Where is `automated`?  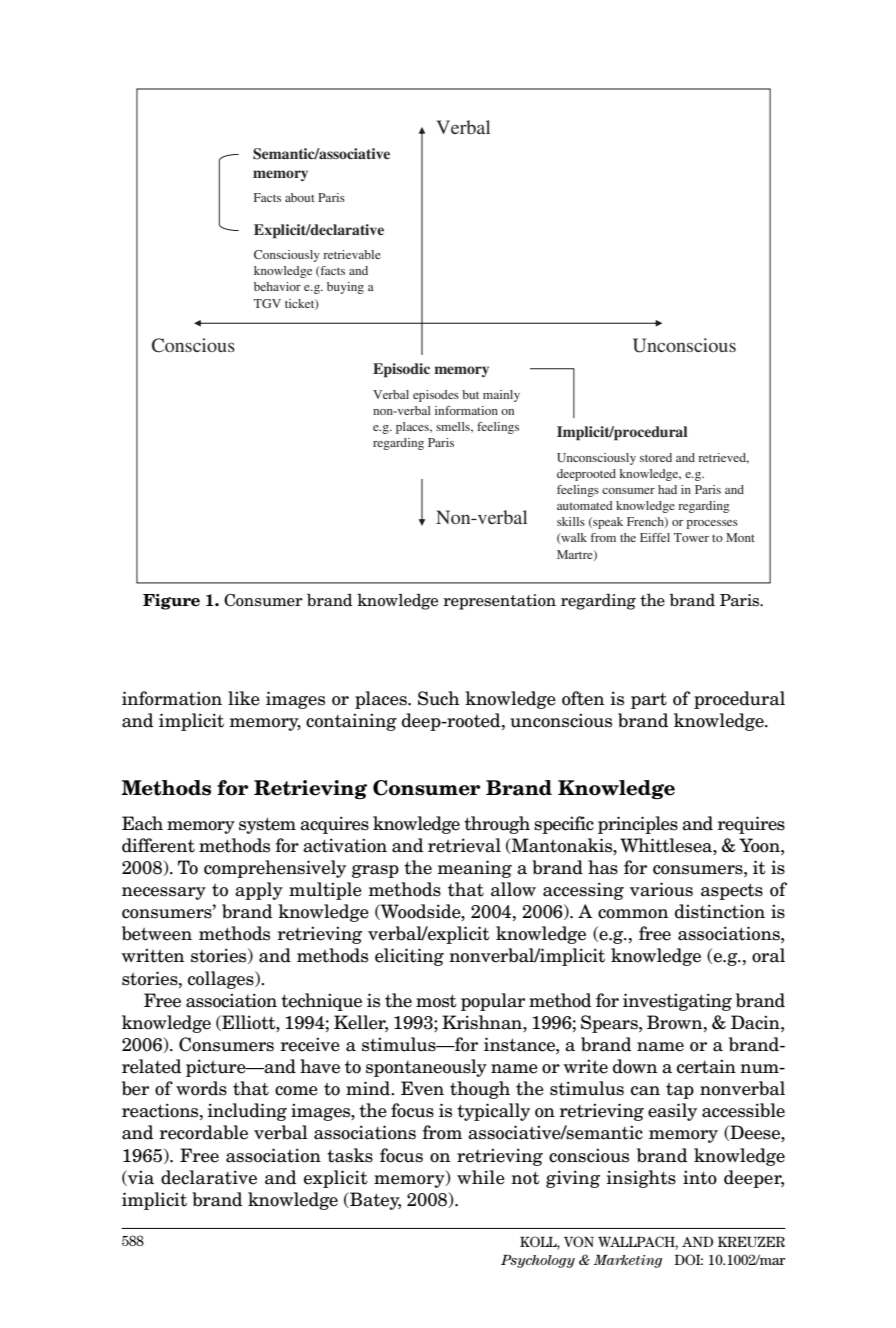 automated is located at coordinates (585, 505).
